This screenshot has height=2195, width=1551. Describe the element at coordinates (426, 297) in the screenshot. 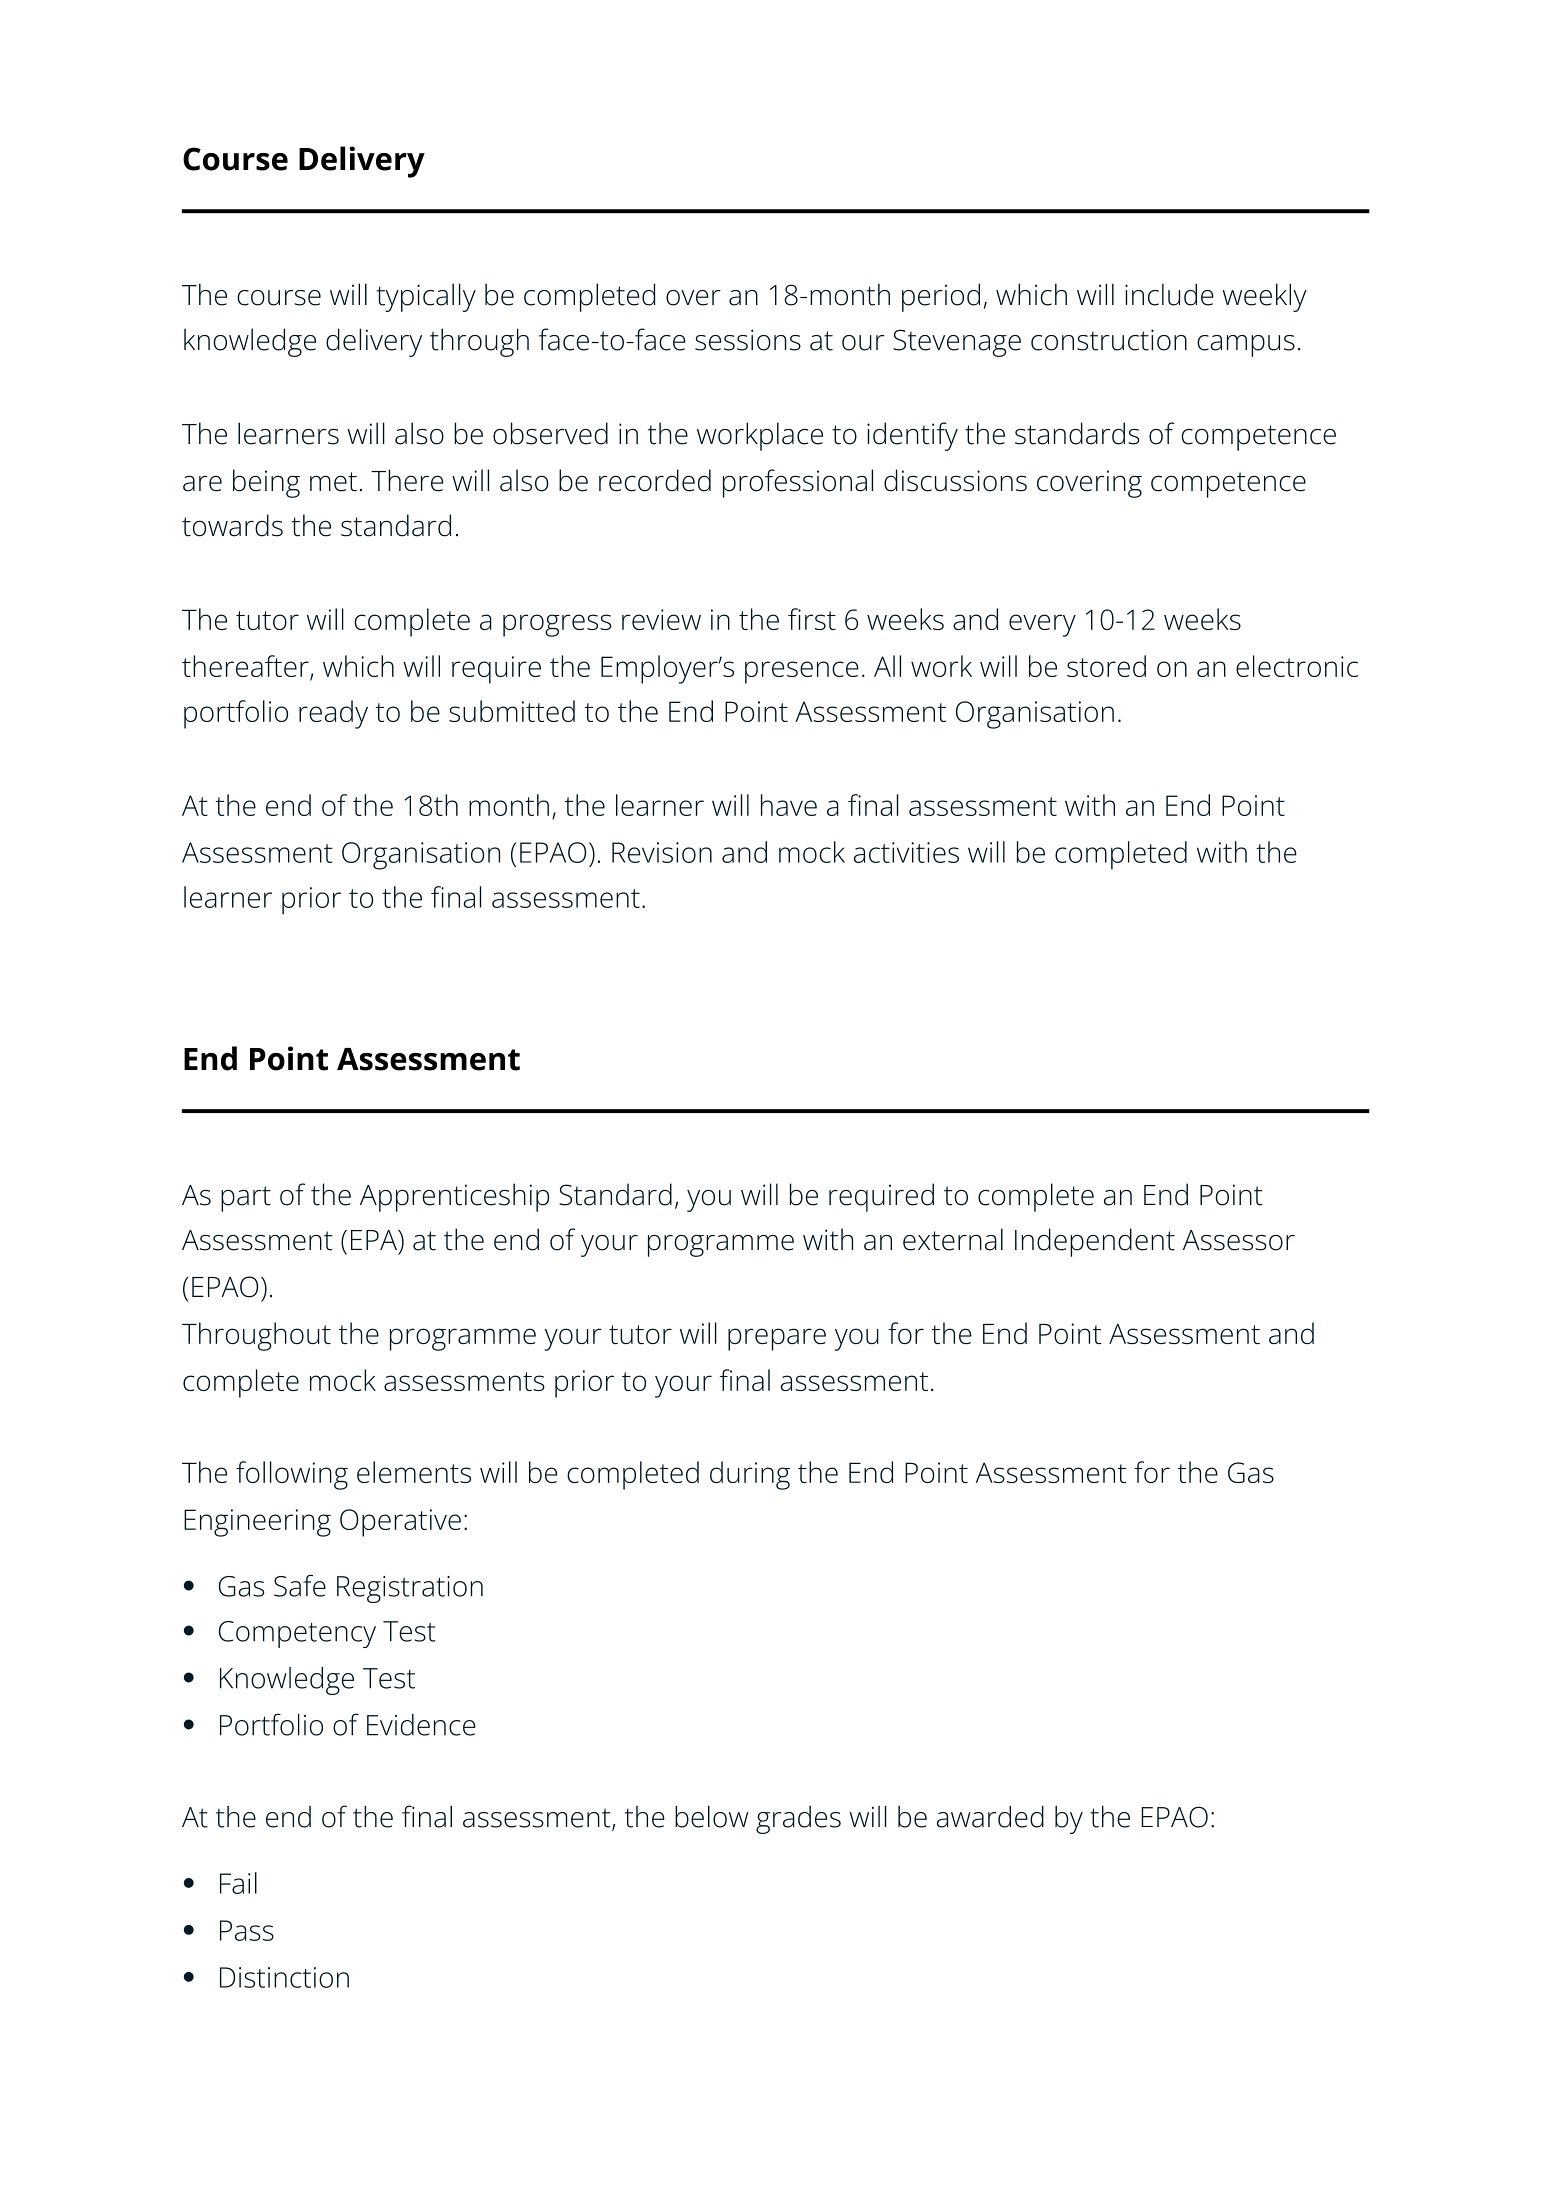

I see `typically` at that location.
